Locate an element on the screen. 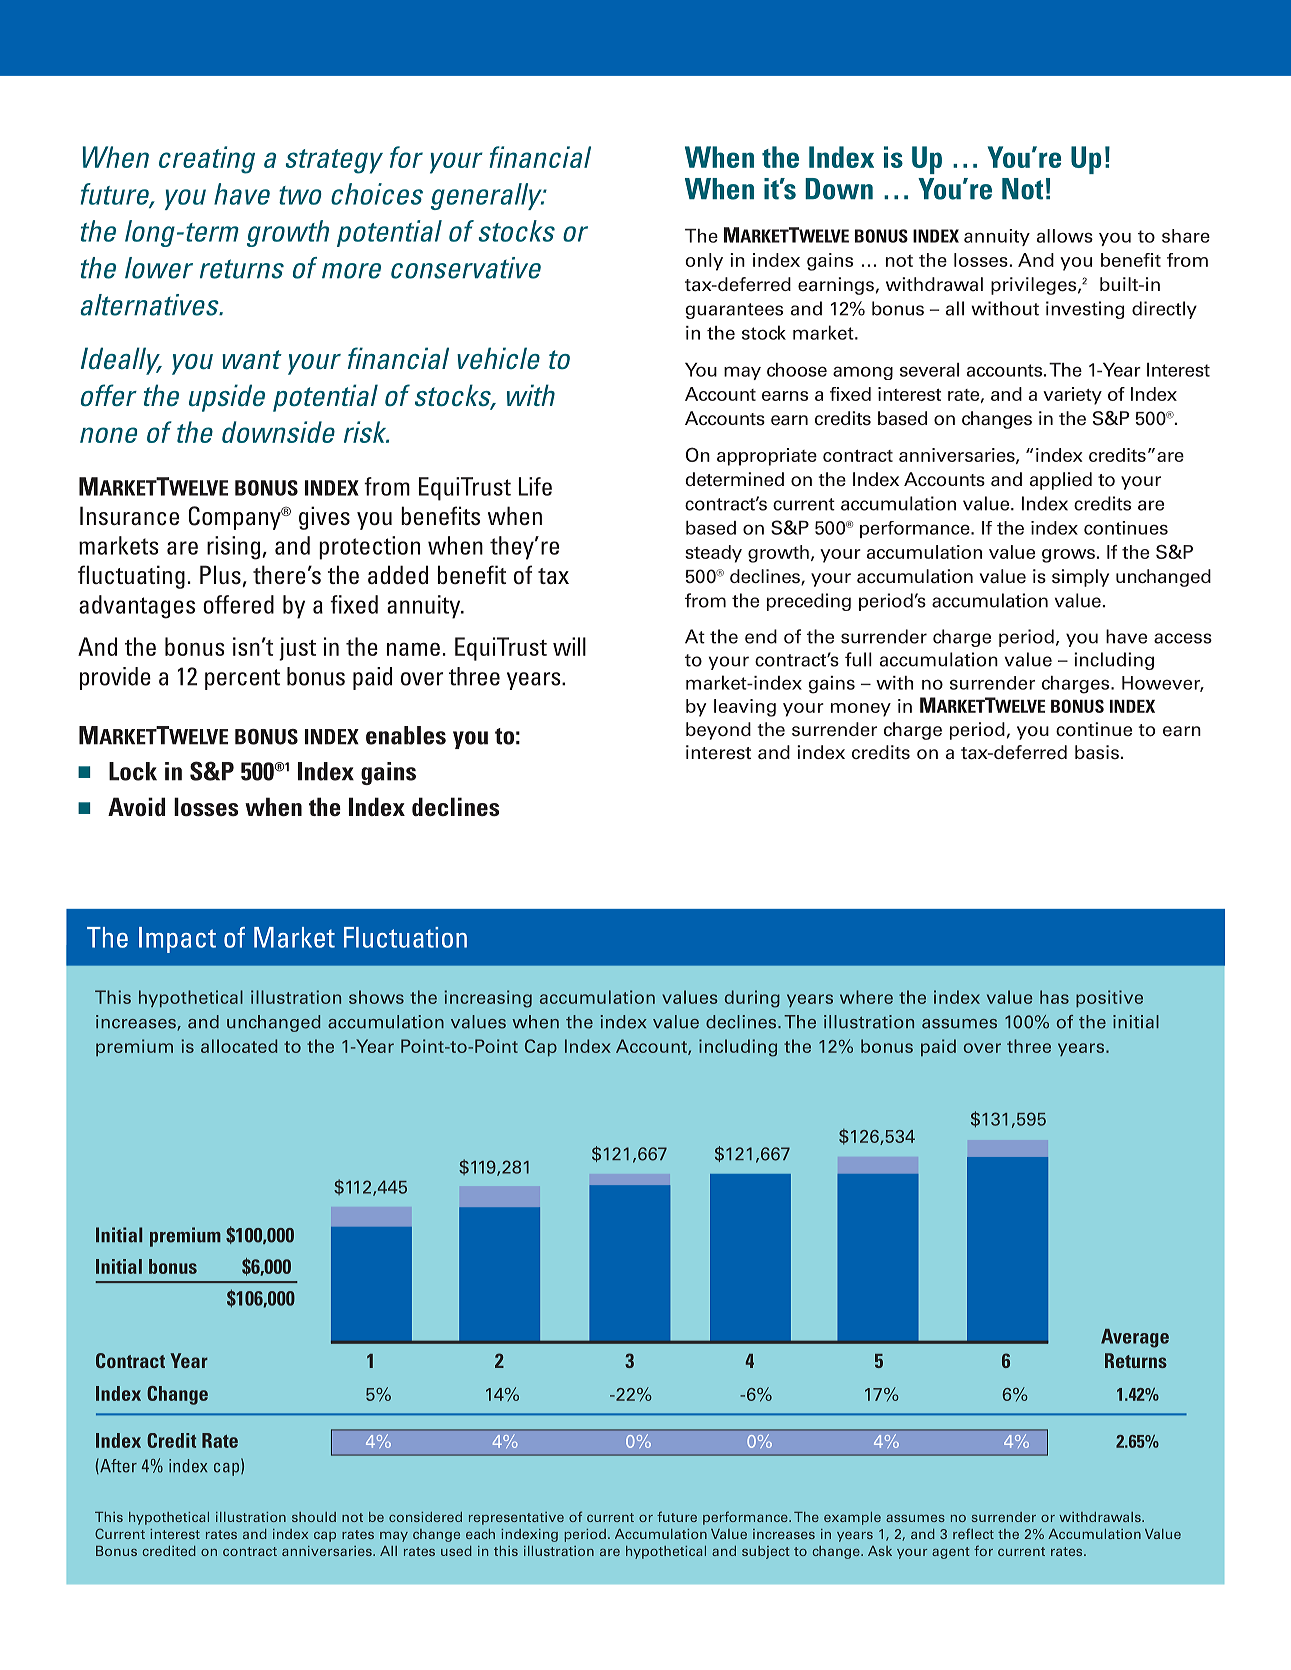 Image resolution: width=1291 pixels, height=1670 pixels. subject is located at coordinates (766, 1552).
